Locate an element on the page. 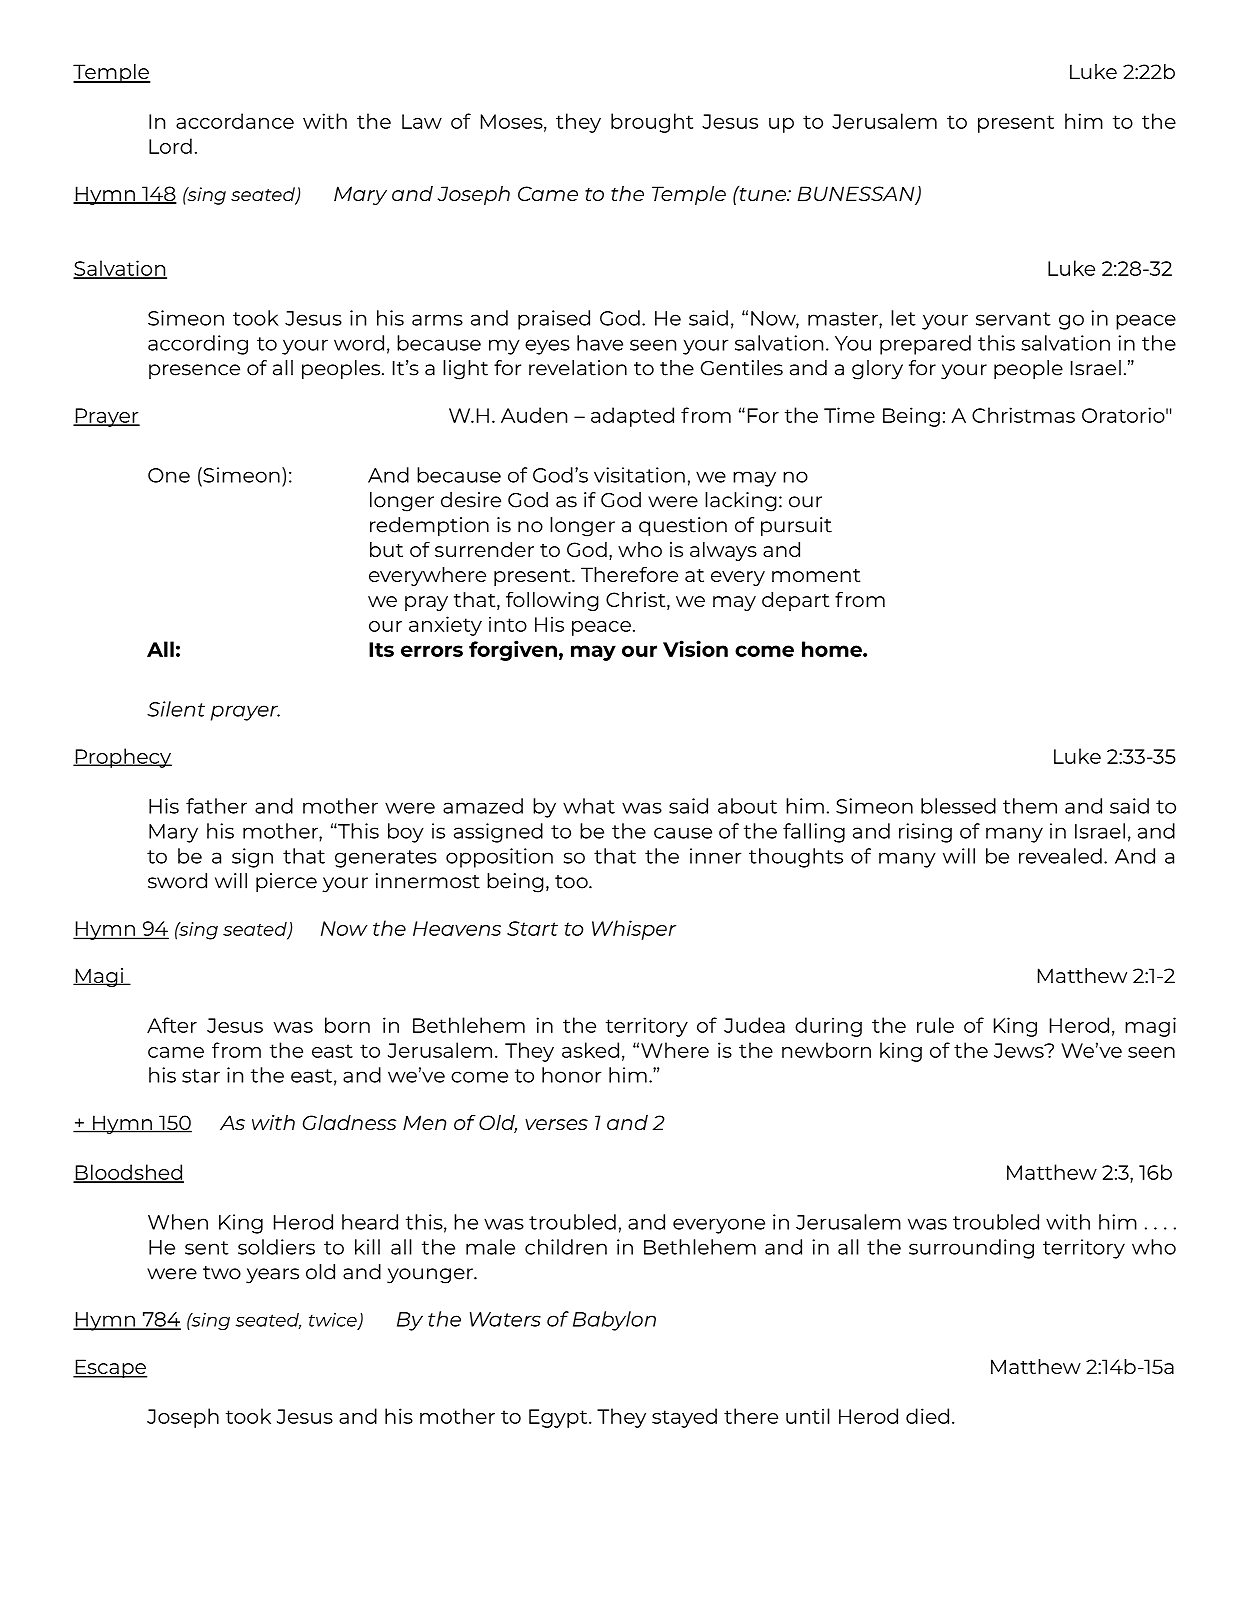 Image resolution: width=1251 pixels, height=1618 pixels. Escape is located at coordinates (110, 1368).
